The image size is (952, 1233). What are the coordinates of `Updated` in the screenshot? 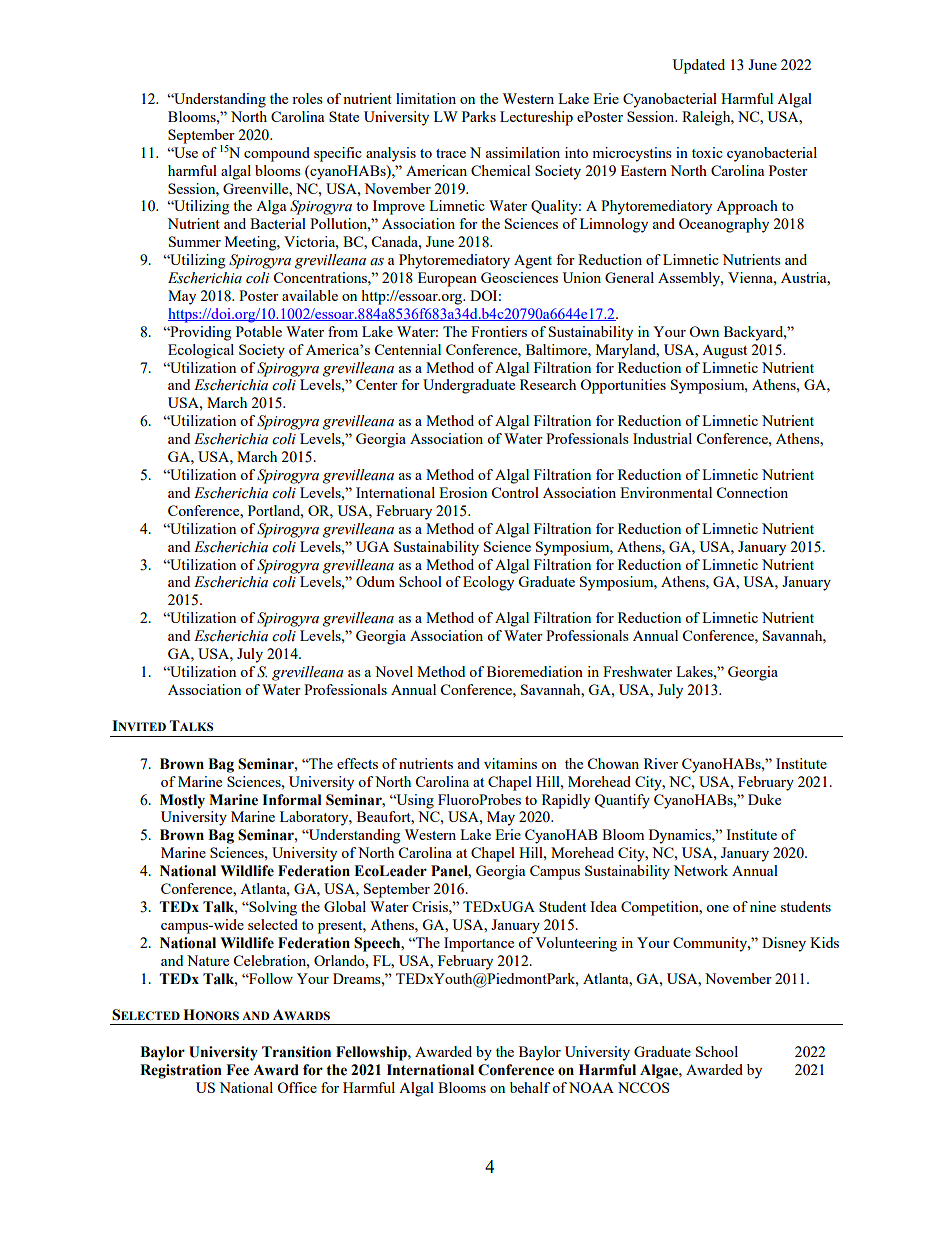 It's located at (698, 66).
